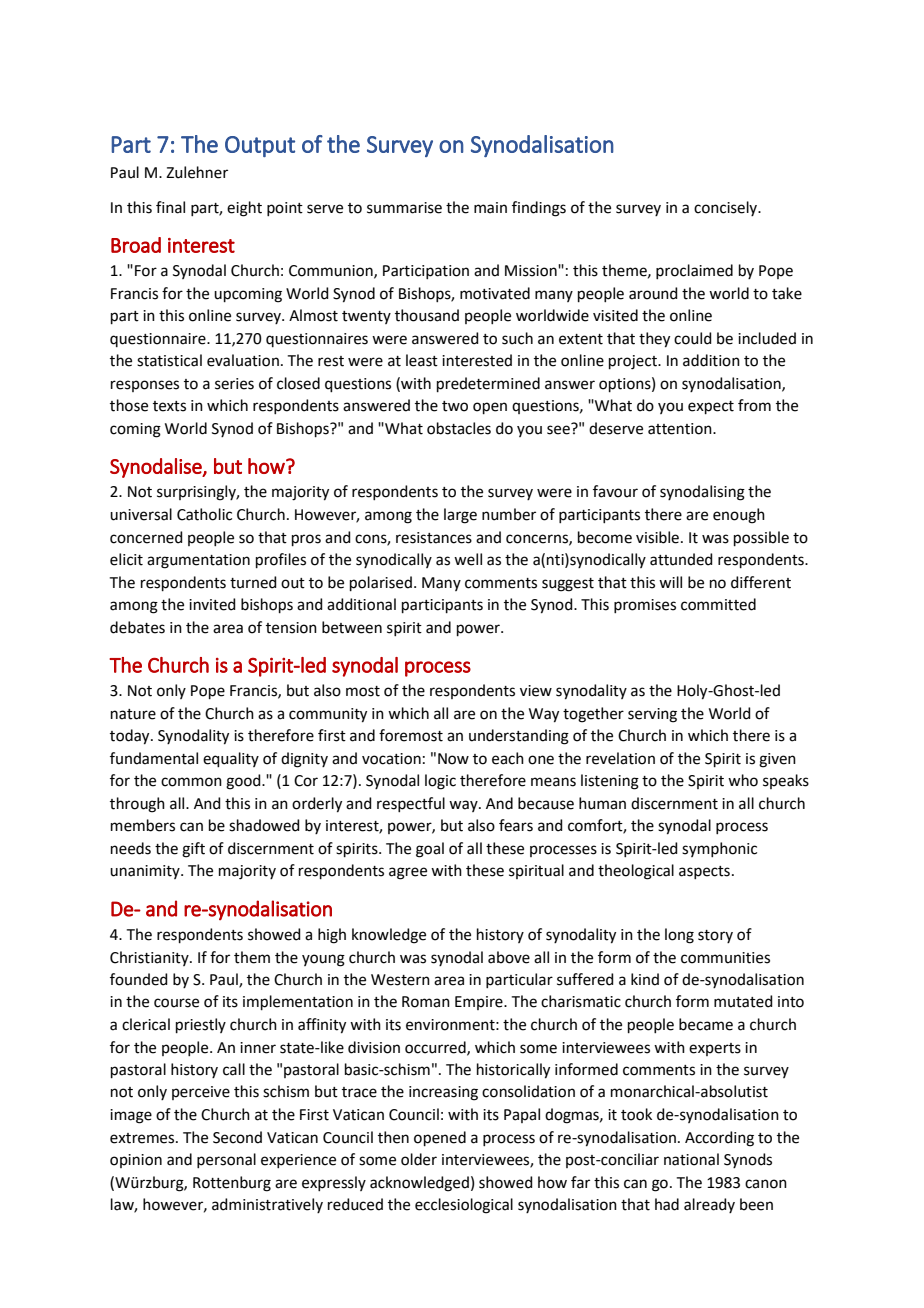  I want to click on older, so click(419, 1159).
